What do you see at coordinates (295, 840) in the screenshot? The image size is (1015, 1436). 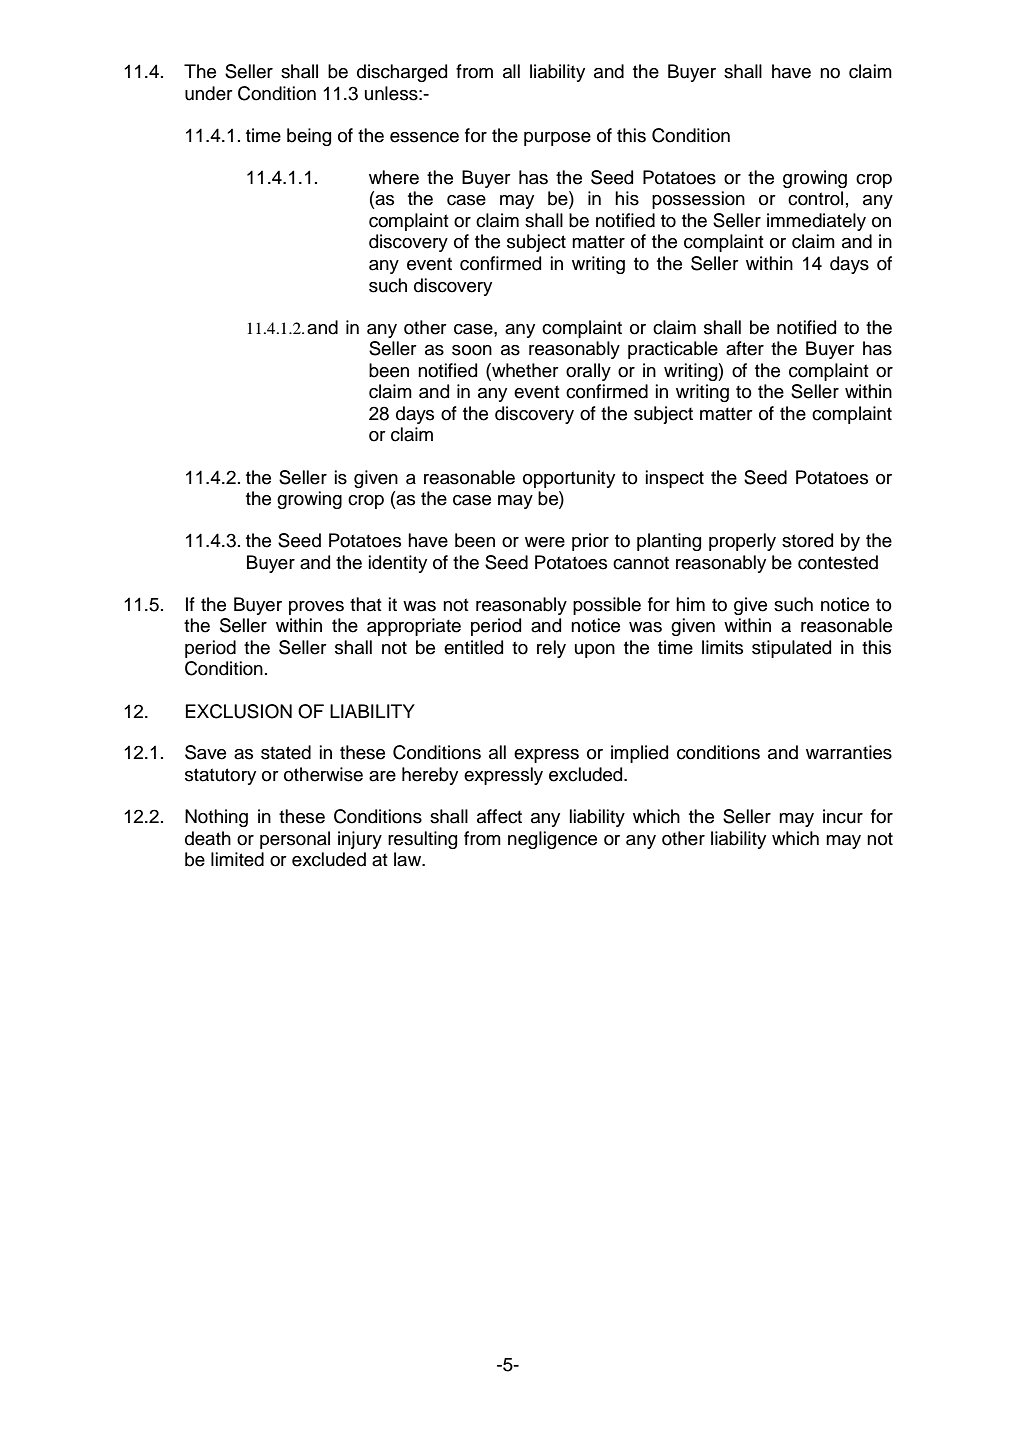 I see `personal` at bounding box center [295, 840].
